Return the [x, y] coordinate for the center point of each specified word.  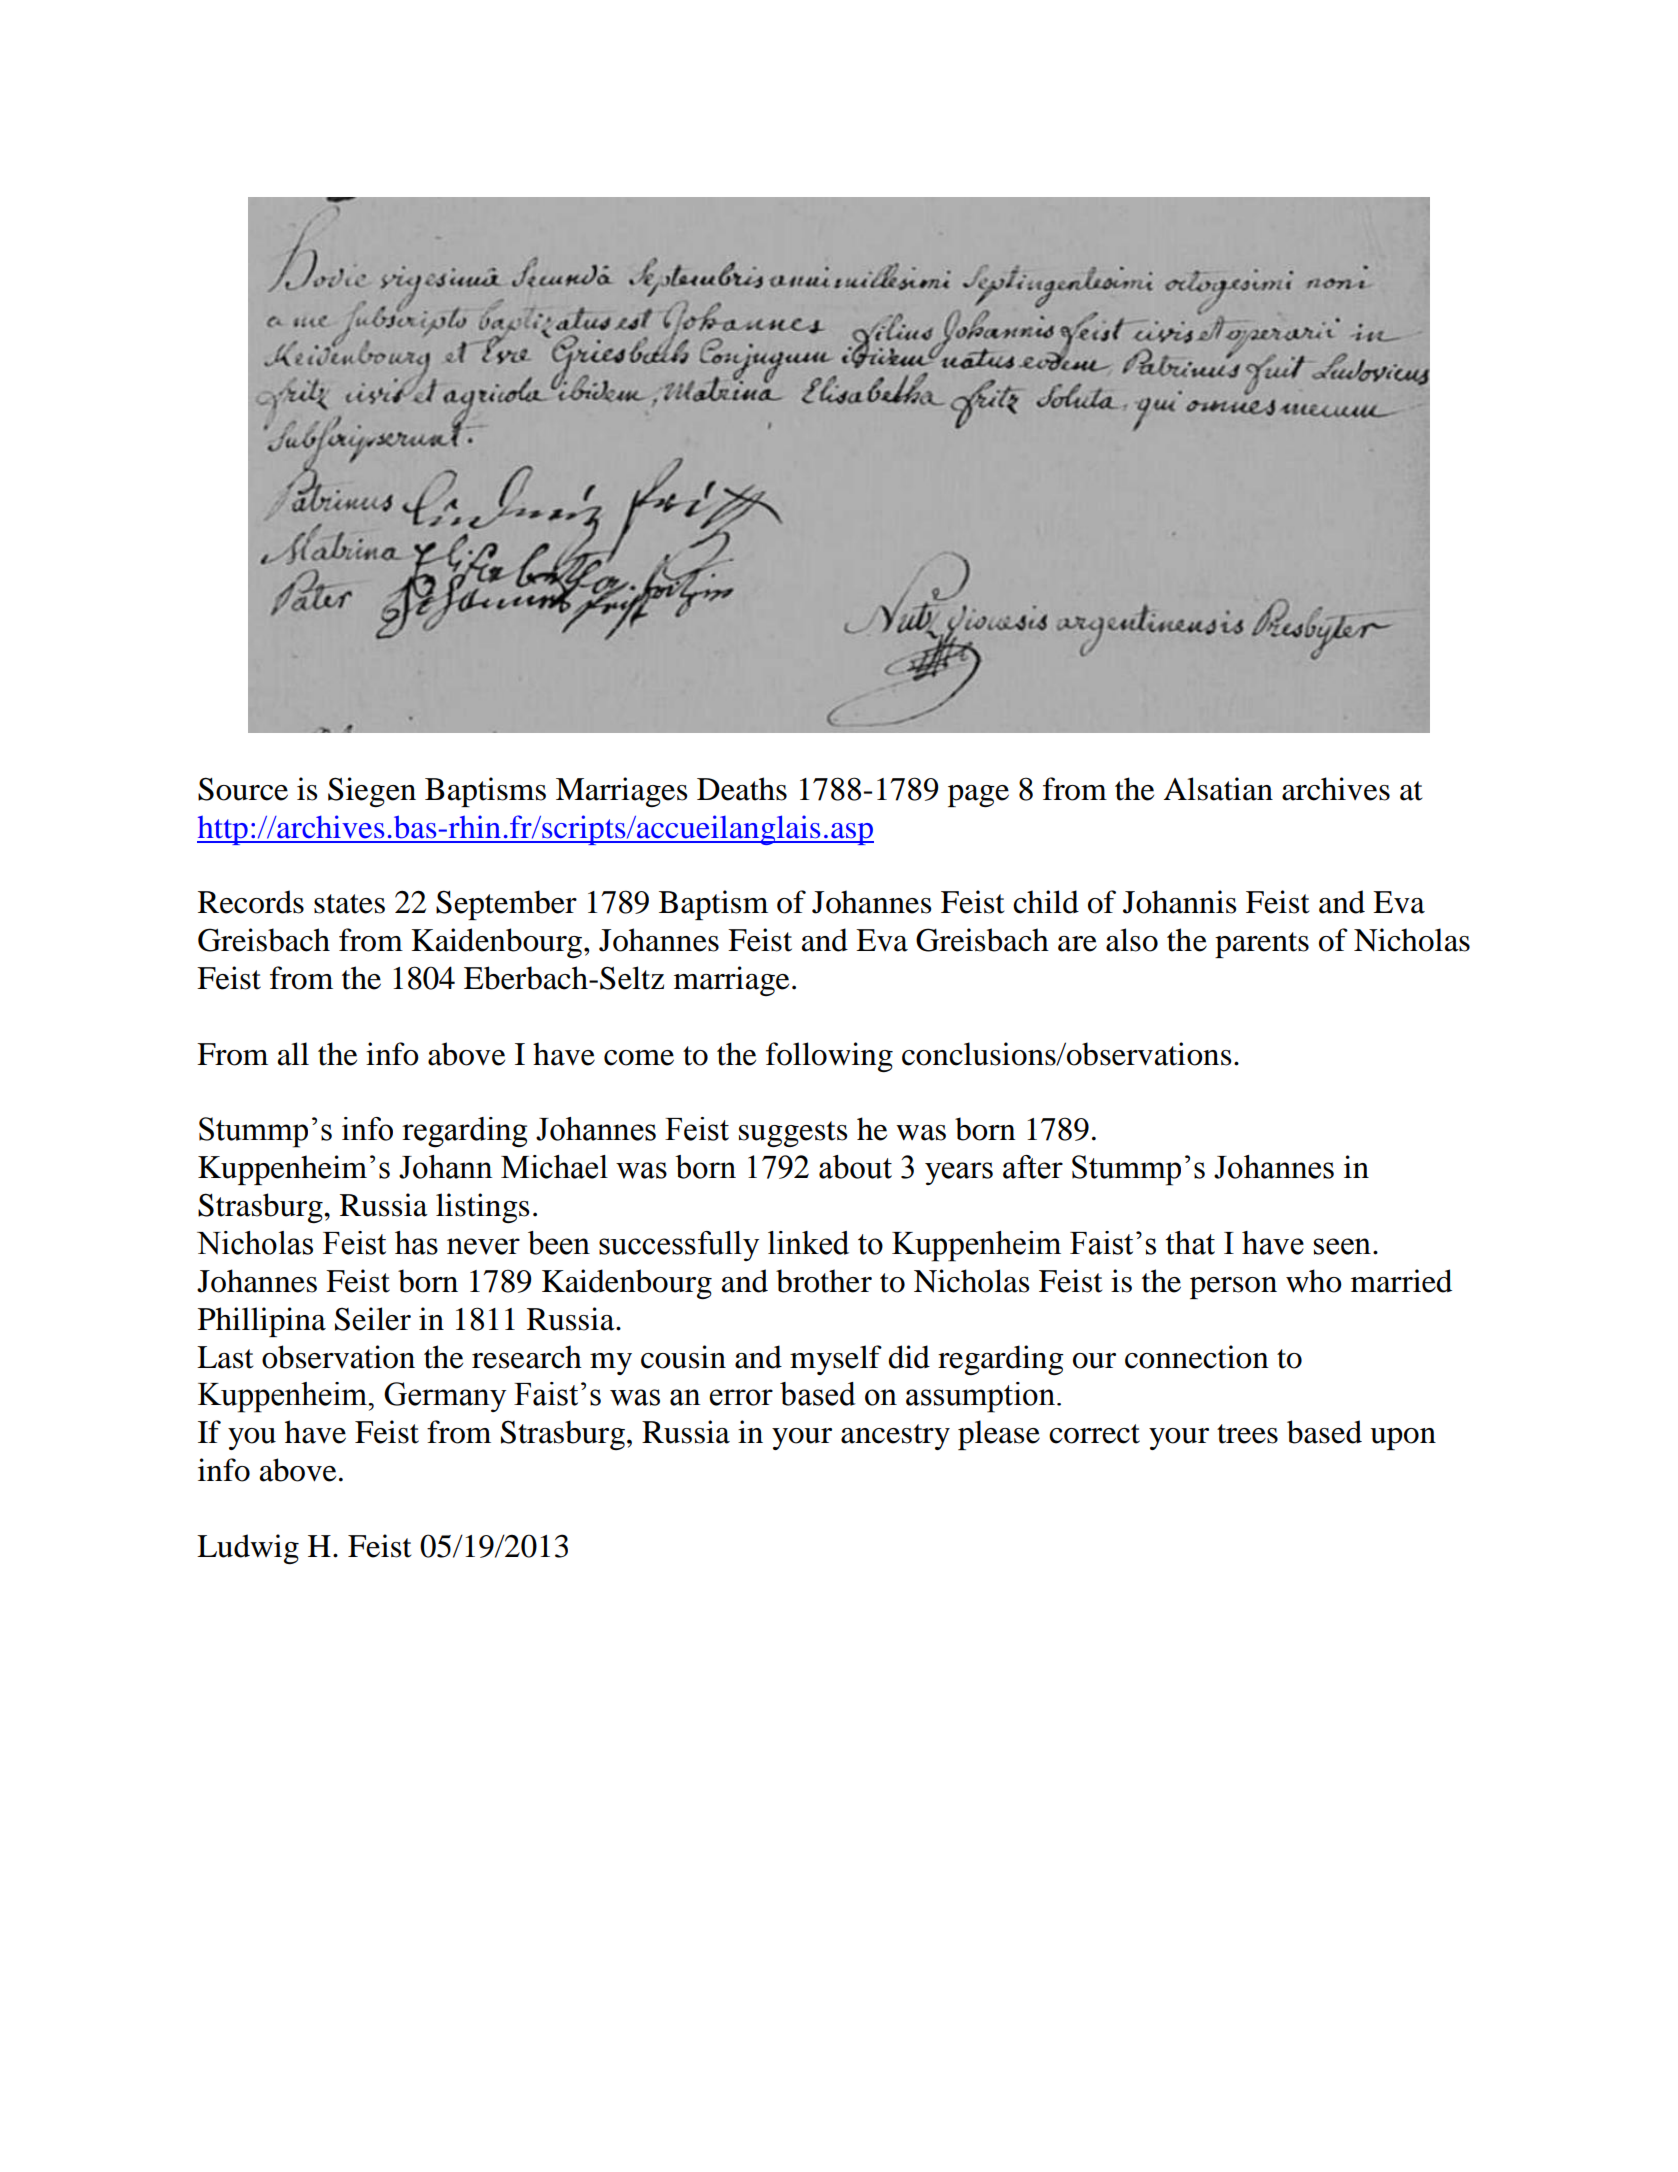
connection [1196, 1357]
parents [1262, 945]
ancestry [895, 1437]
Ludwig [248, 1549]
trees [1247, 1434]
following [829, 1057]
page [978, 796]
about [855, 1167]
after [1033, 1167]
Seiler [373, 1319]
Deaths [742, 789]
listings [482, 1208]
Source [243, 789]
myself [836, 1360]
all [293, 1054]
